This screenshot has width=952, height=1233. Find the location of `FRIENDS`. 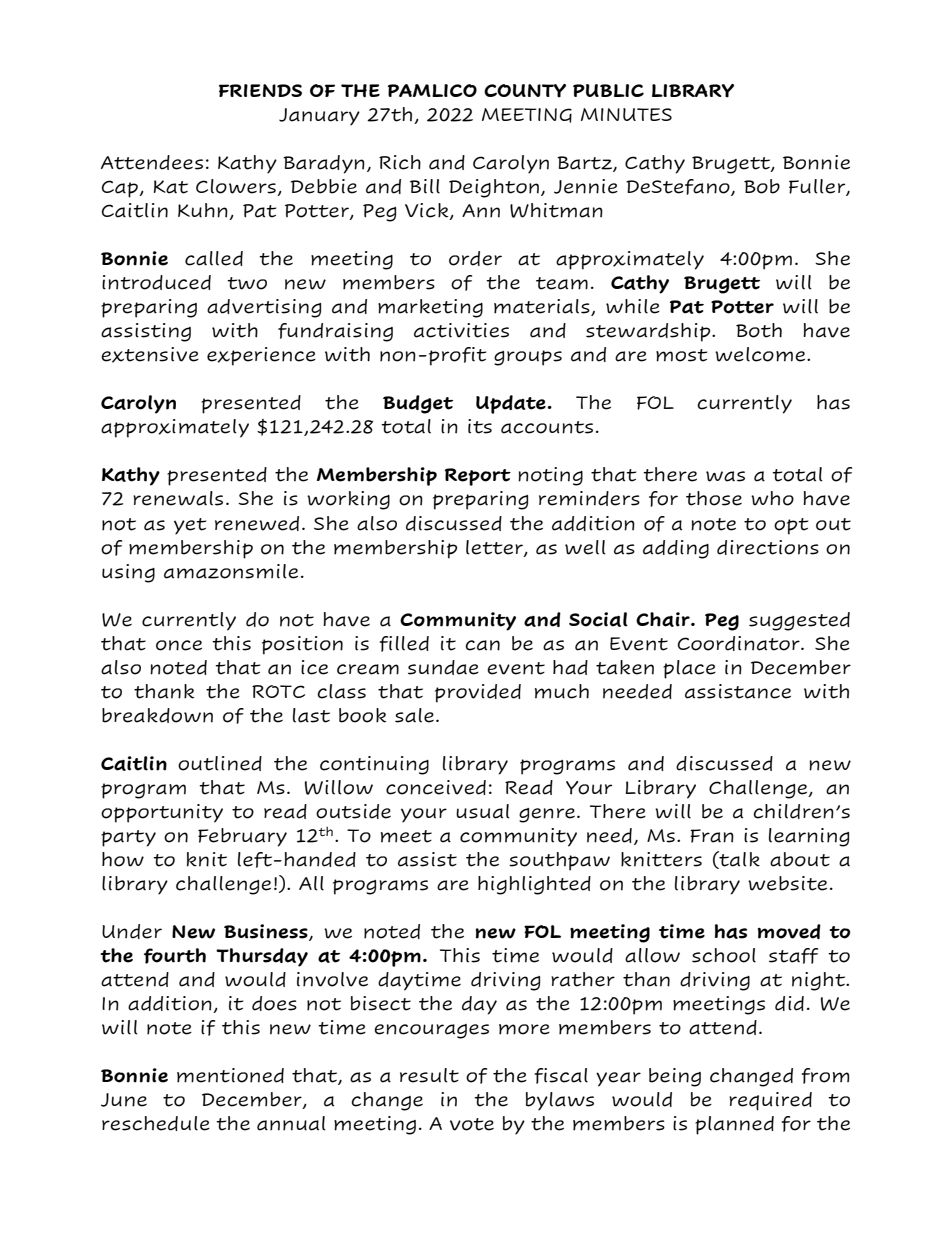

FRIENDS is located at coordinates (260, 90).
